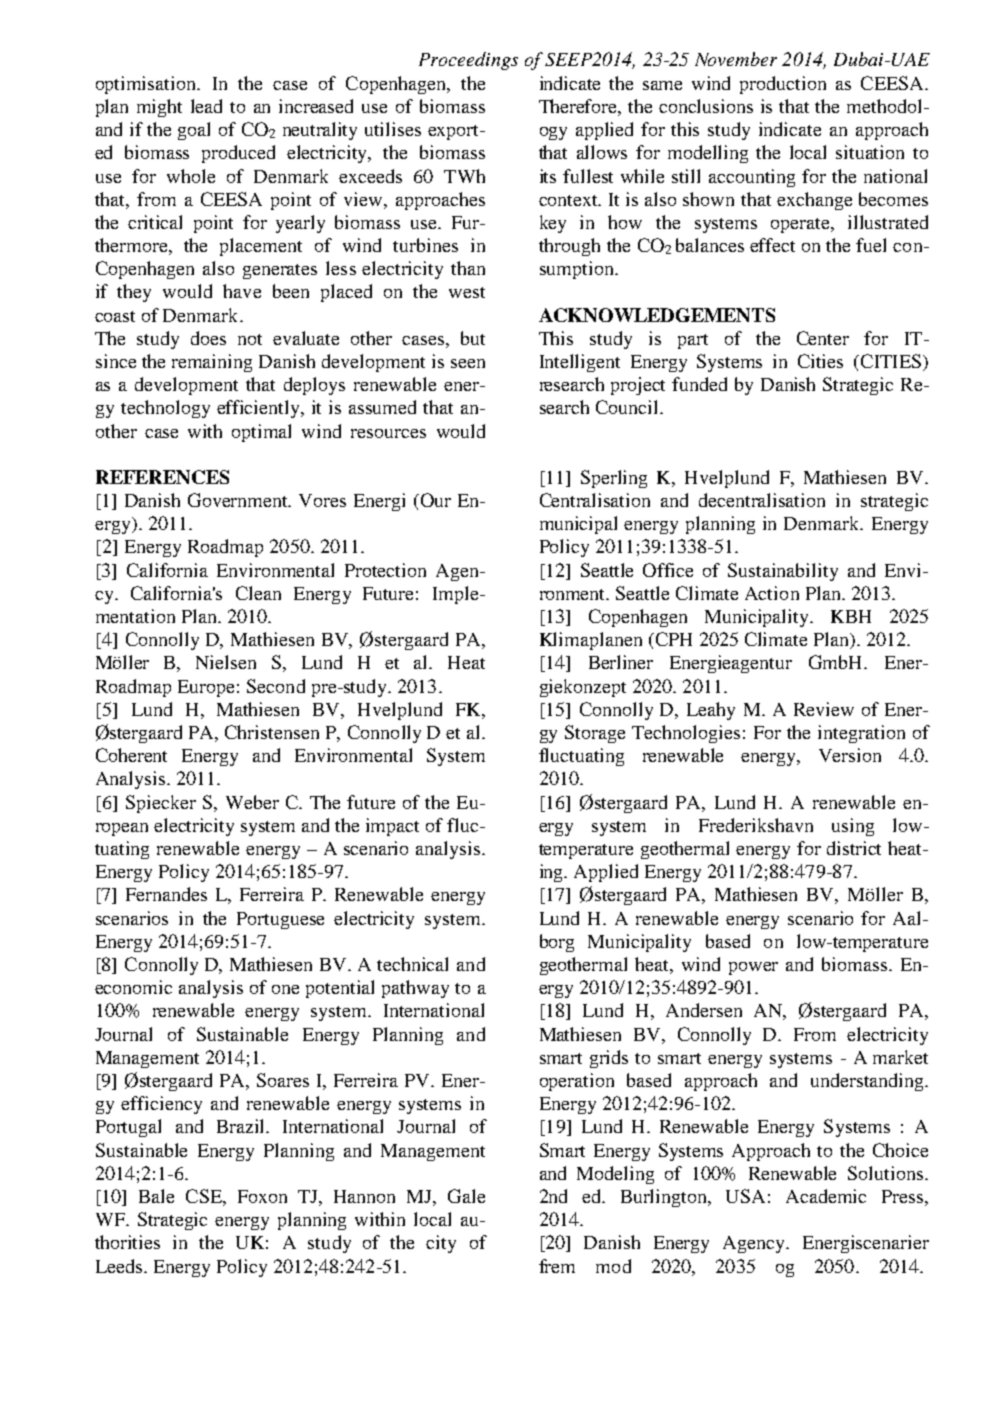 The height and width of the document is (1415, 1001). Describe the element at coordinates (823, 338) in the document. I see `Center` at that location.
